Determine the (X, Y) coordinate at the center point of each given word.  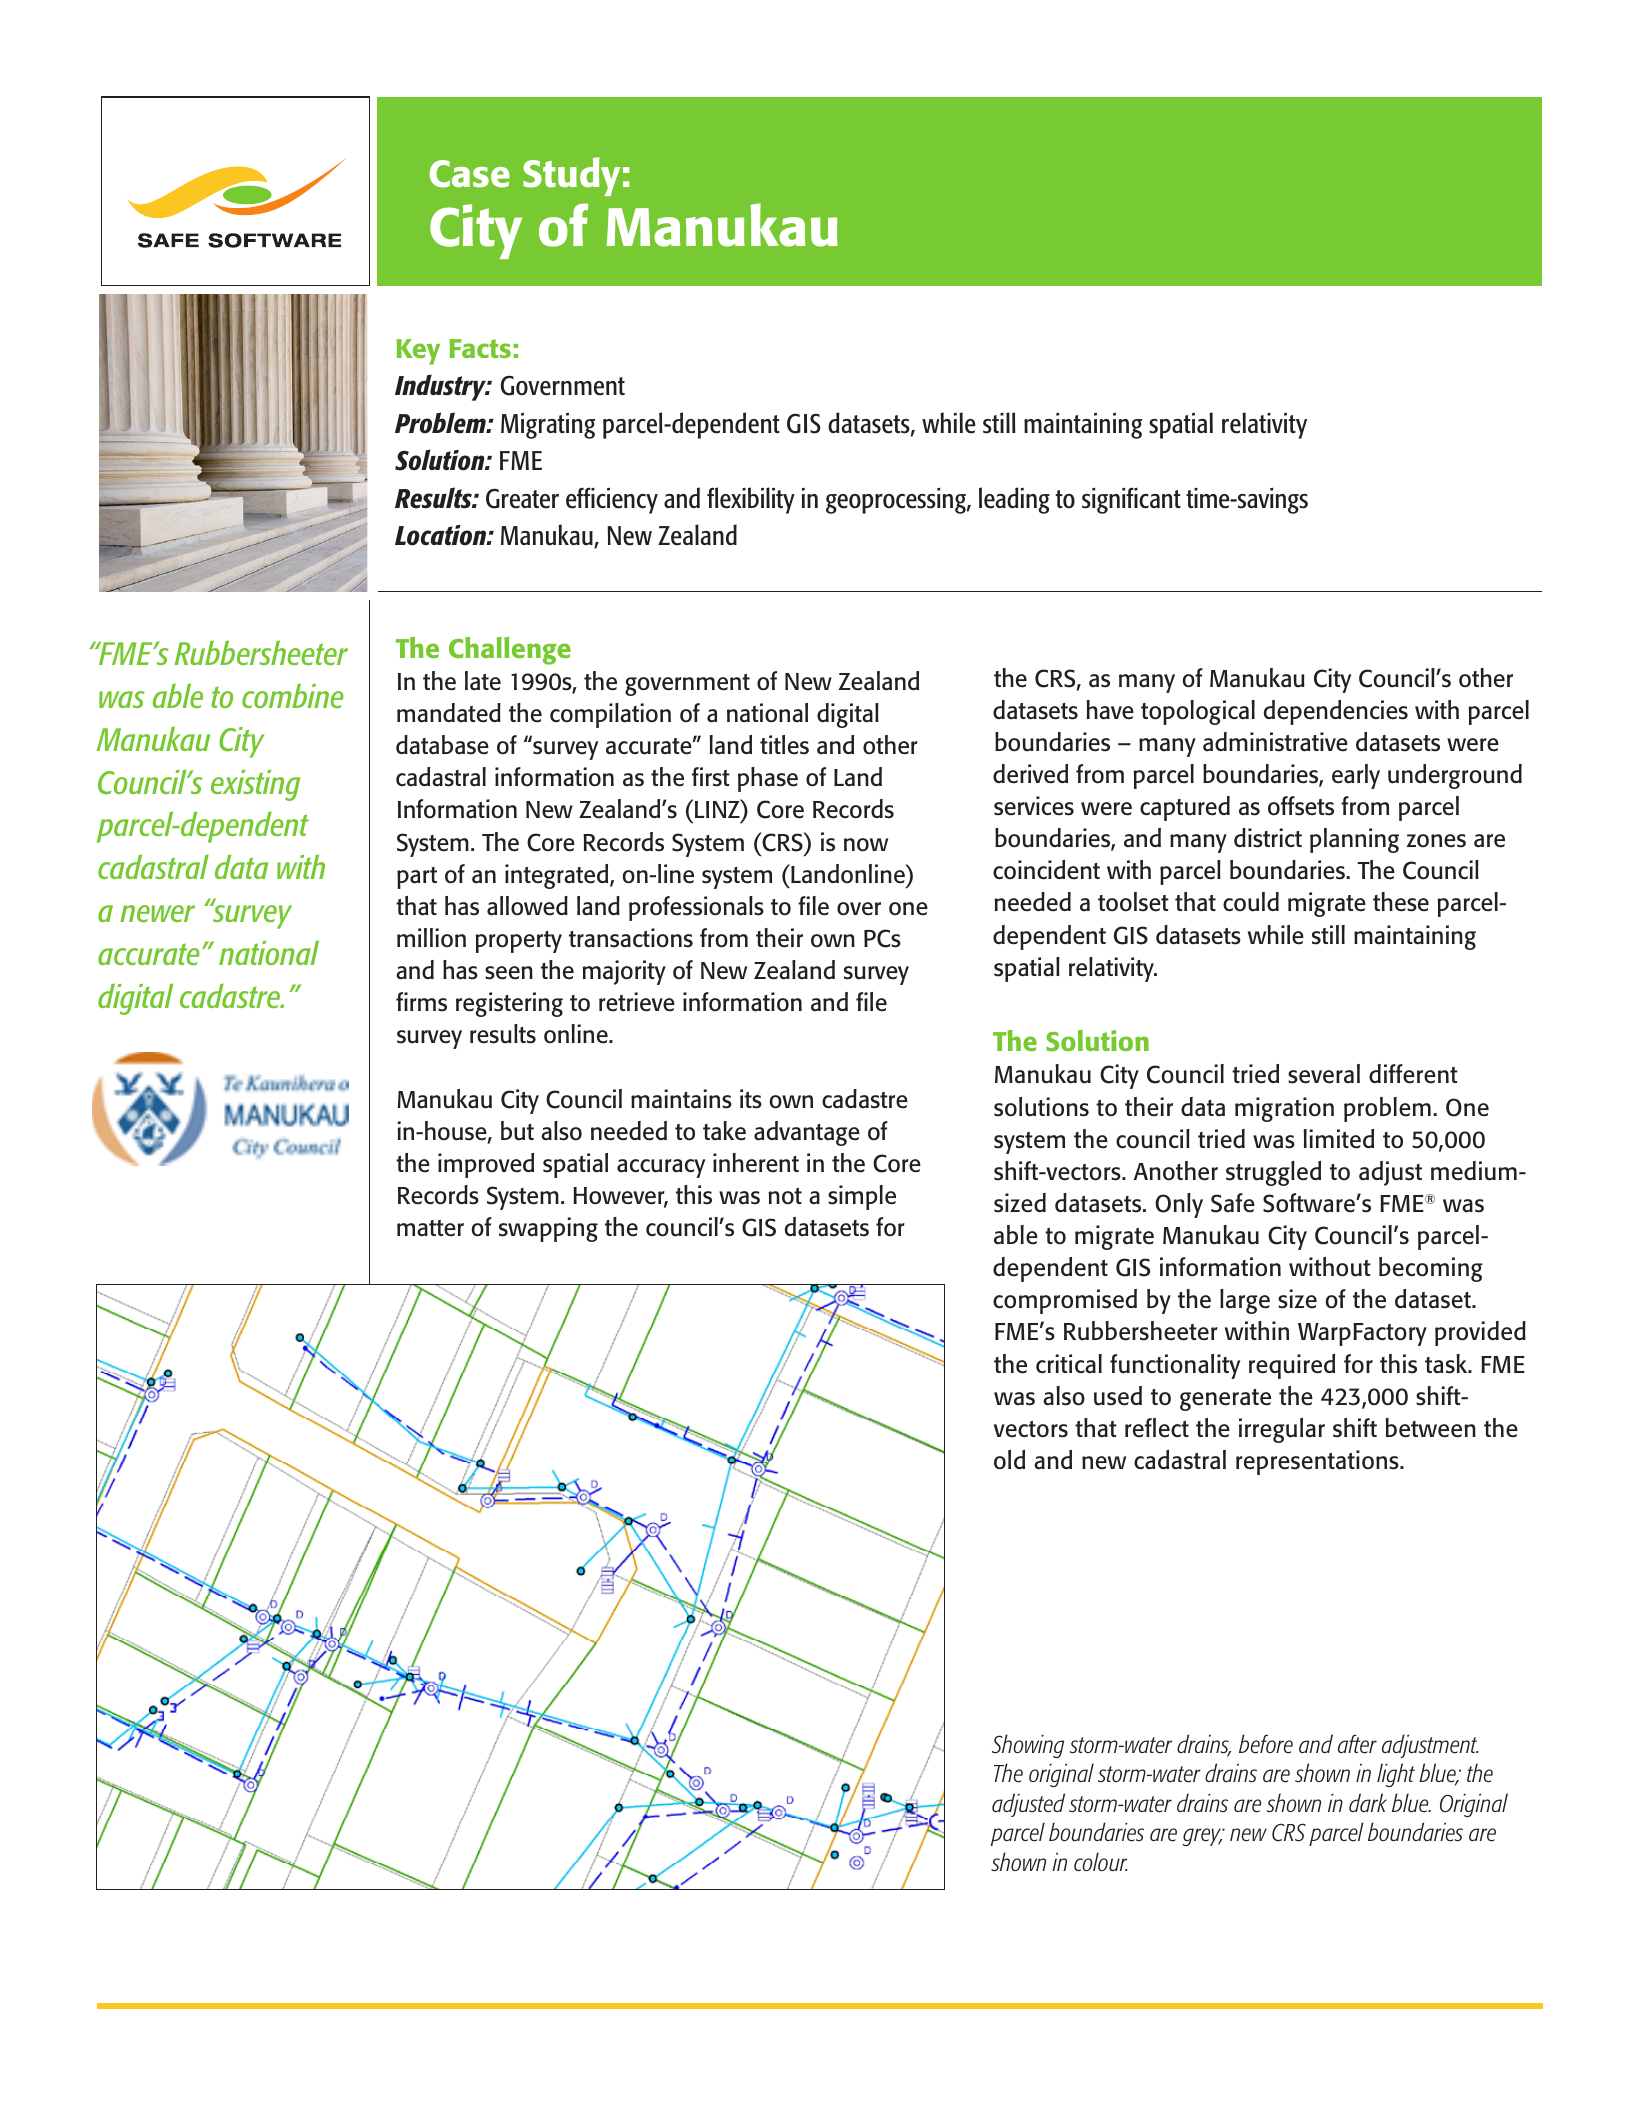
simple (862, 1197)
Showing (1028, 1746)
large (1245, 1301)
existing (255, 785)
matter (430, 1228)
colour (1101, 1861)
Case (469, 174)
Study (571, 176)
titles (784, 745)
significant (1131, 501)
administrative (1275, 742)
